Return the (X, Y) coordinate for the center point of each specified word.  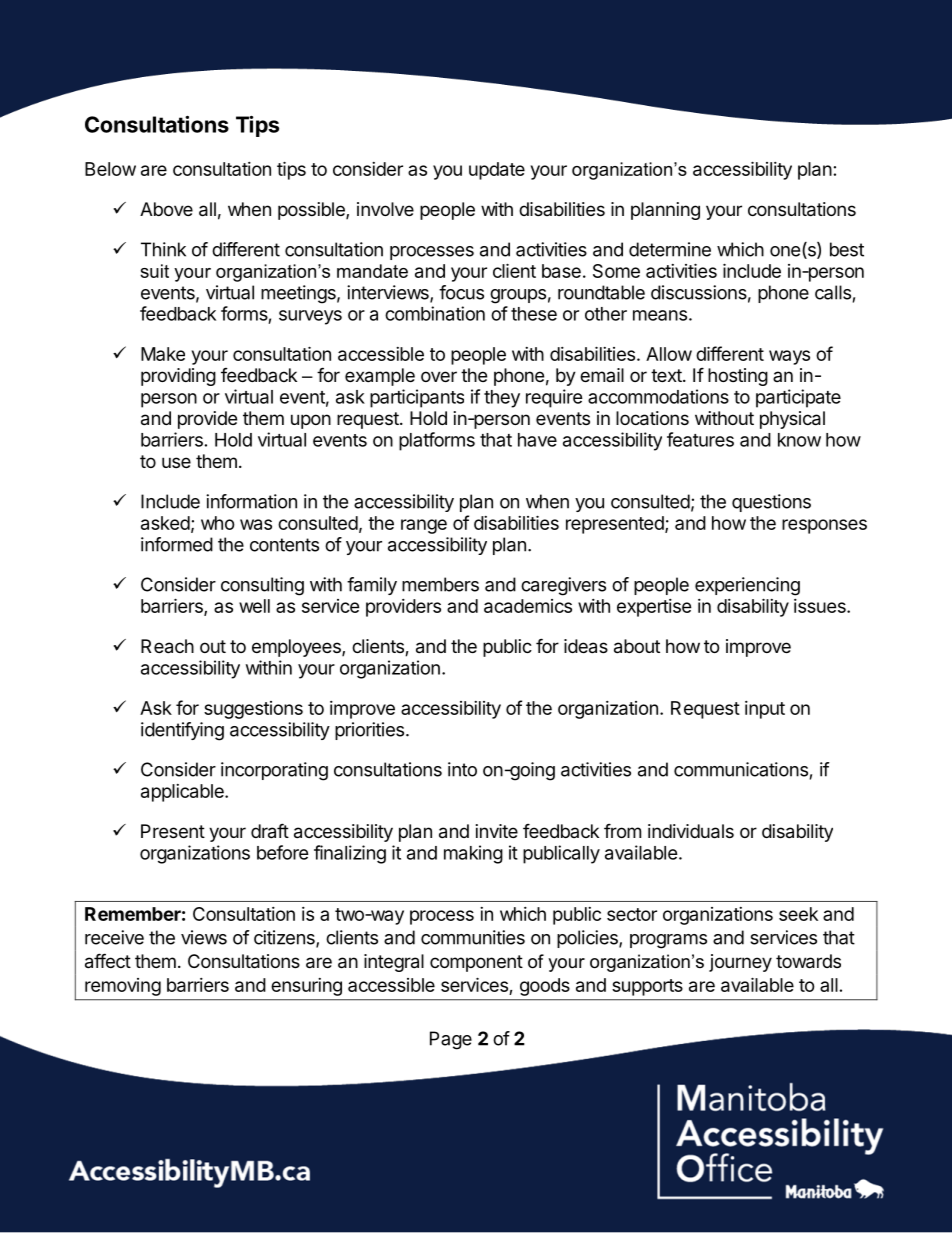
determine (670, 249)
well (254, 606)
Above (166, 209)
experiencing (747, 586)
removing (123, 987)
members (440, 584)
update (497, 171)
